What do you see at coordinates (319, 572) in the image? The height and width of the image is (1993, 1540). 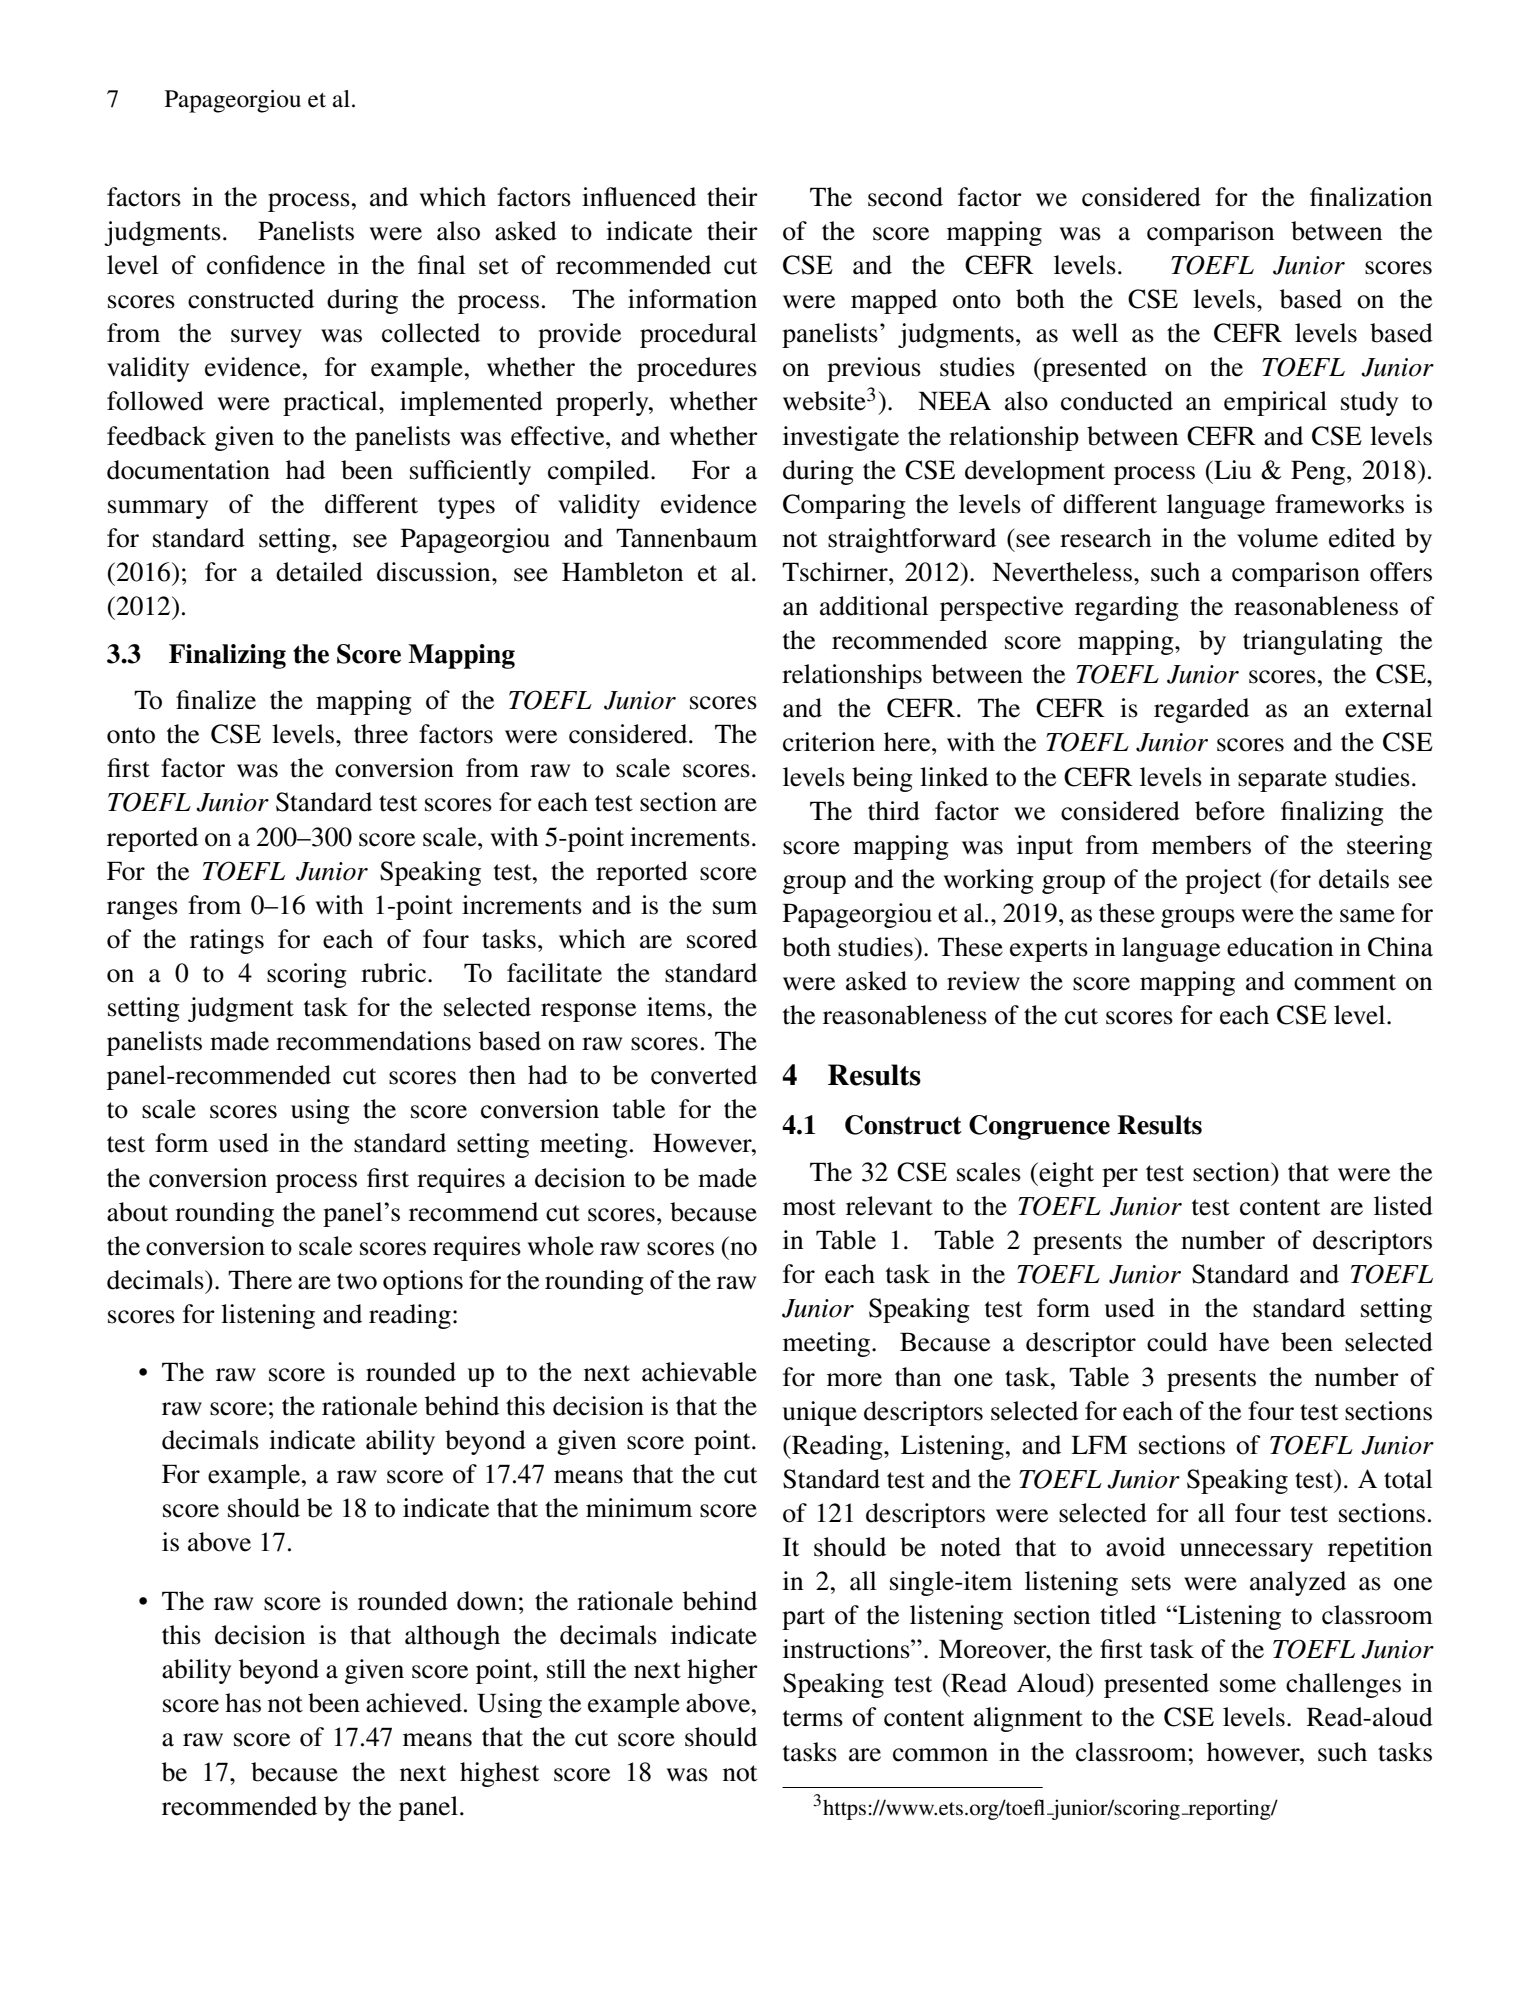 I see `detailed` at bounding box center [319, 572].
